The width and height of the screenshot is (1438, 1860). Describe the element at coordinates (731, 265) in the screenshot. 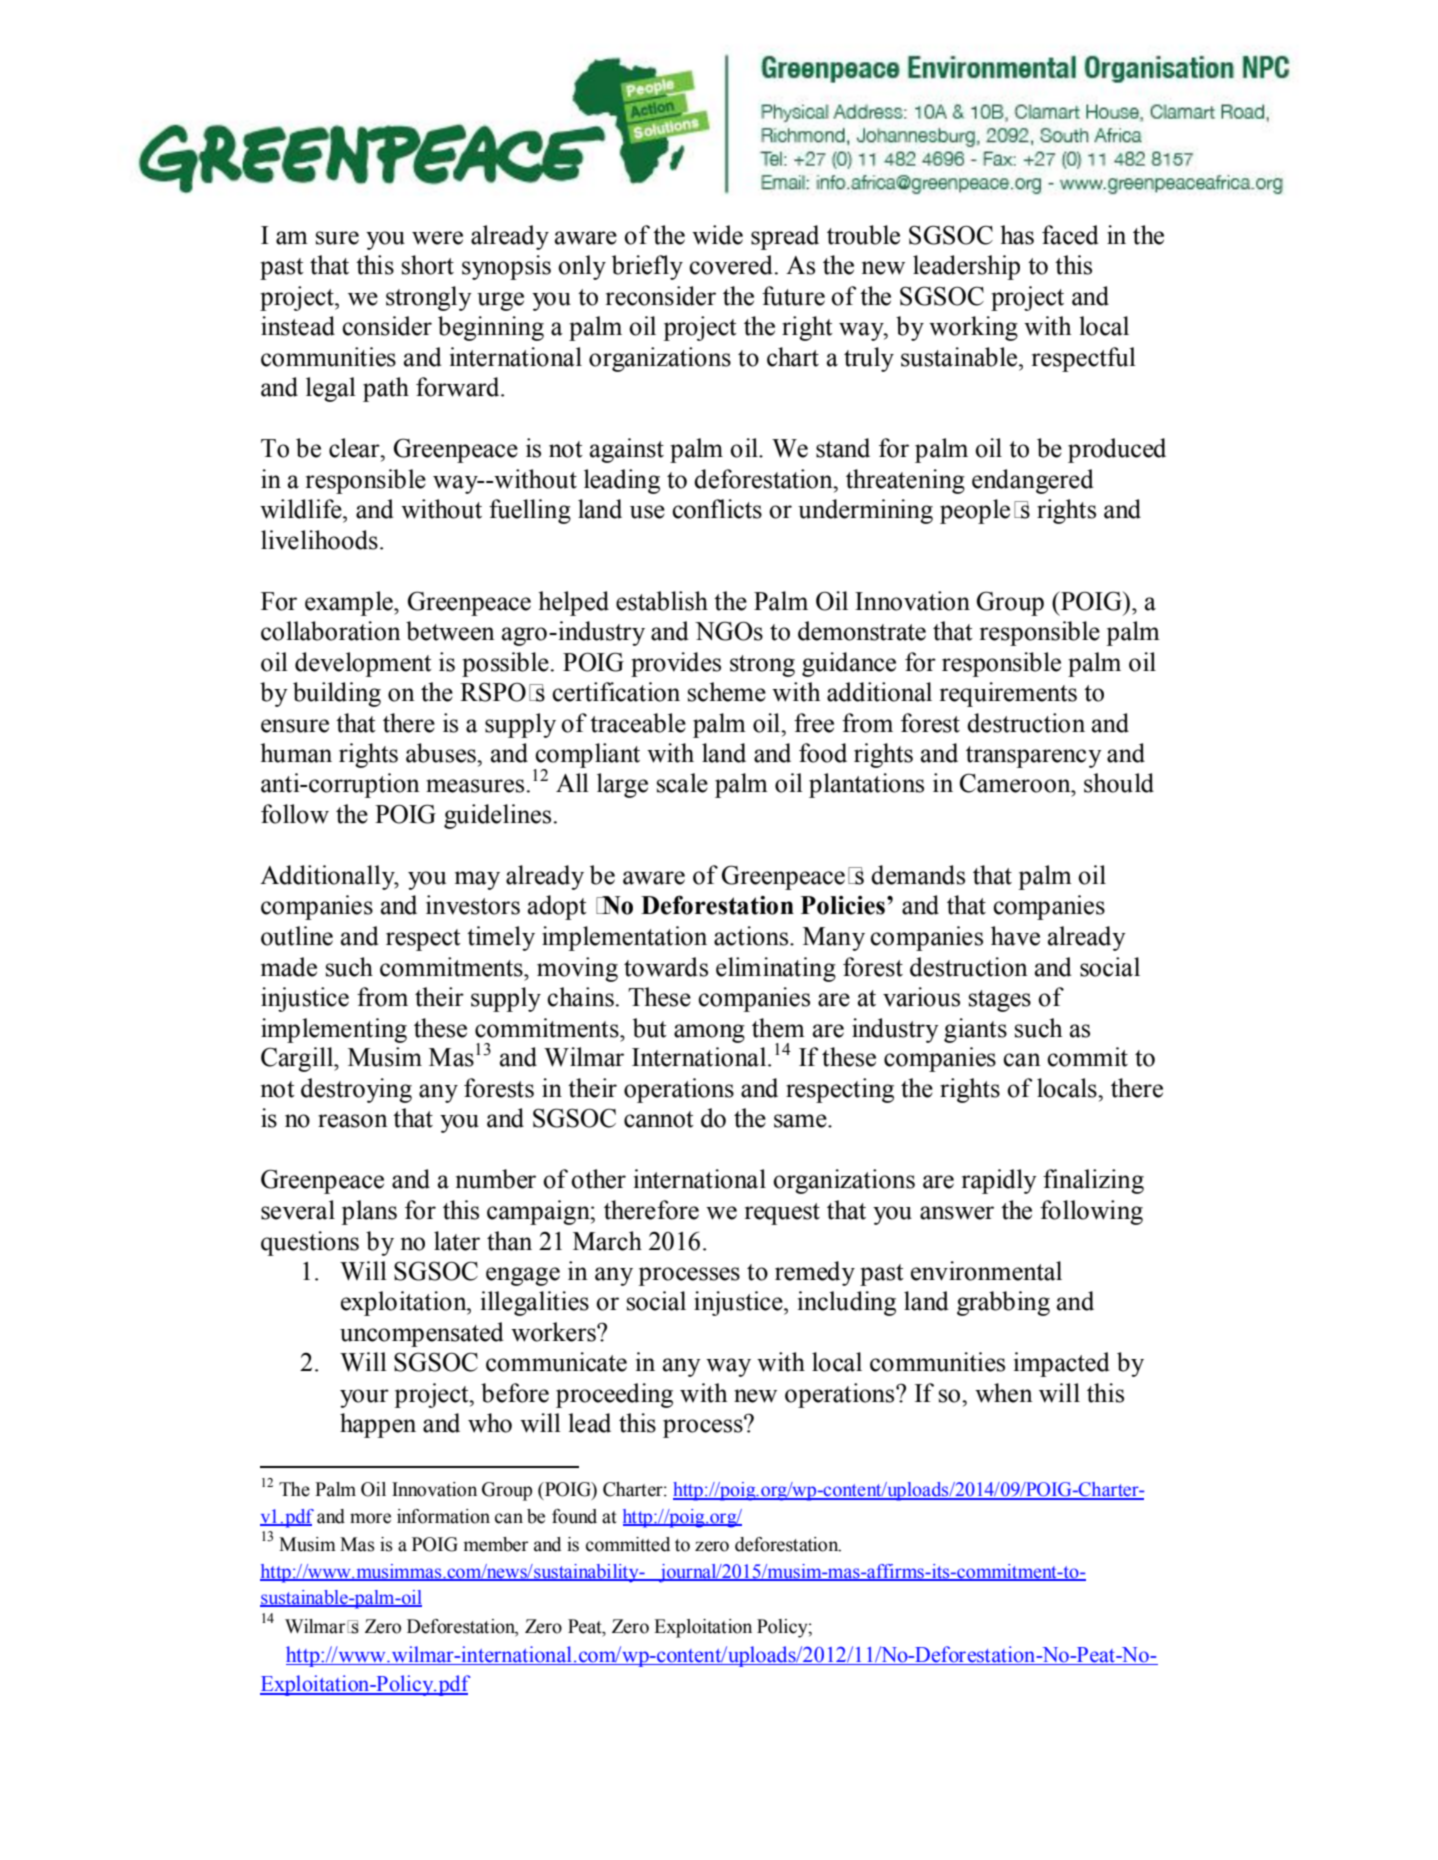

I see `covered` at that location.
